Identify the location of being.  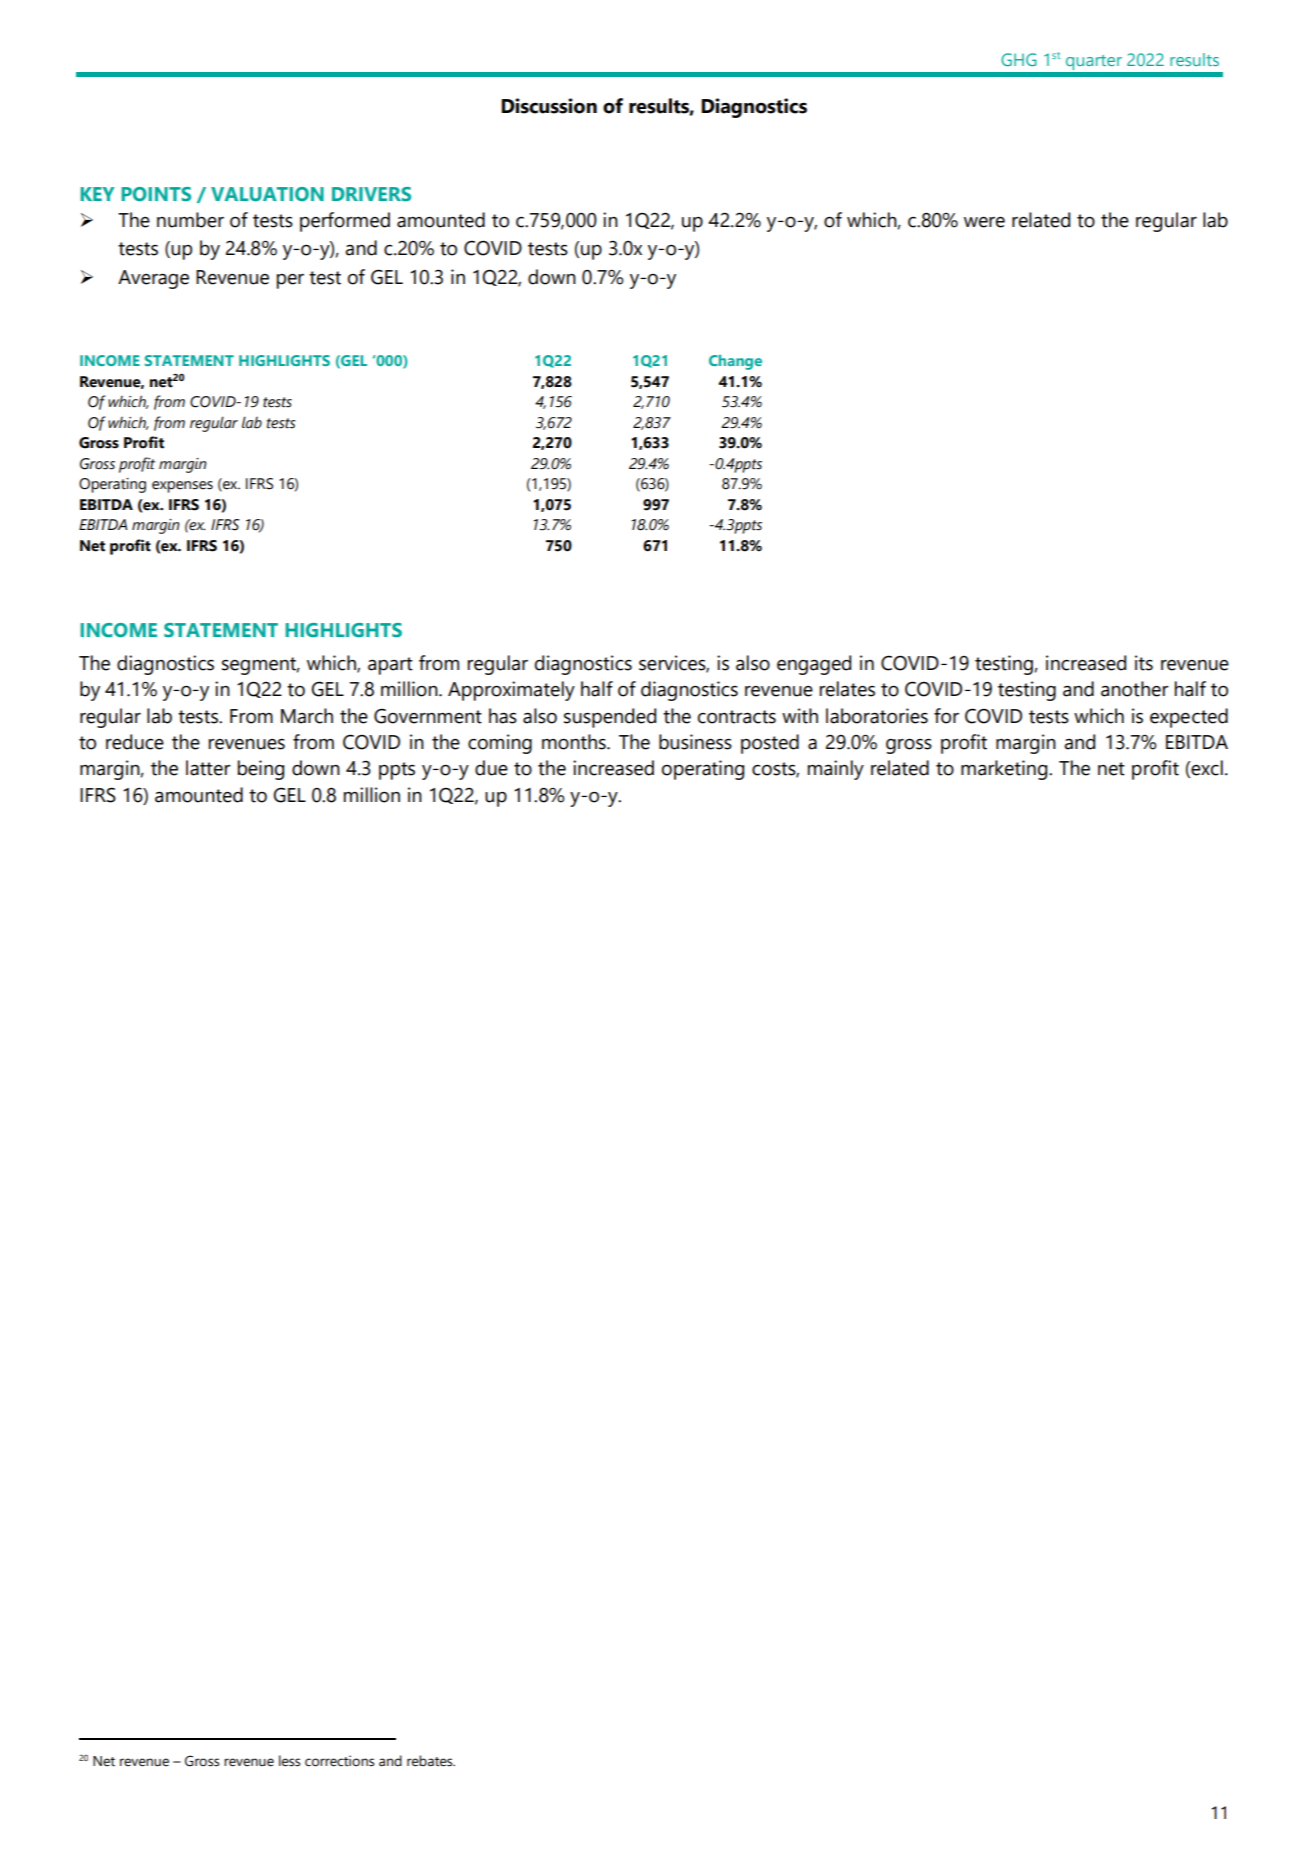
(261, 770).
